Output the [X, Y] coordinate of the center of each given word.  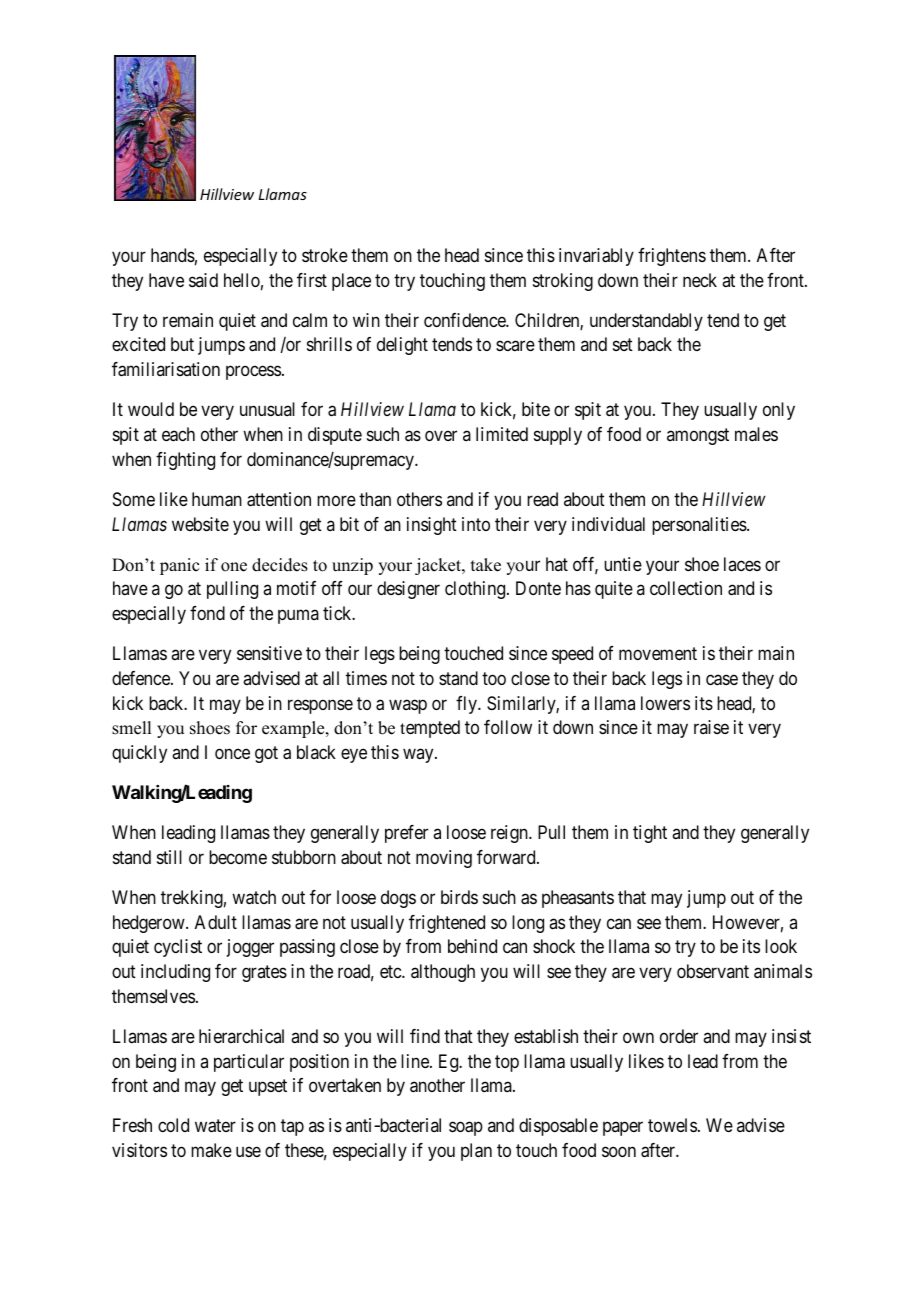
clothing [476, 590]
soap [466, 1129]
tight [650, 834]
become [238, 857]
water [215, 1126]
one [234, 567]
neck [700, 280]
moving [444, 859]
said [203, 280]
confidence [465, 320]
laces [742, 564]
